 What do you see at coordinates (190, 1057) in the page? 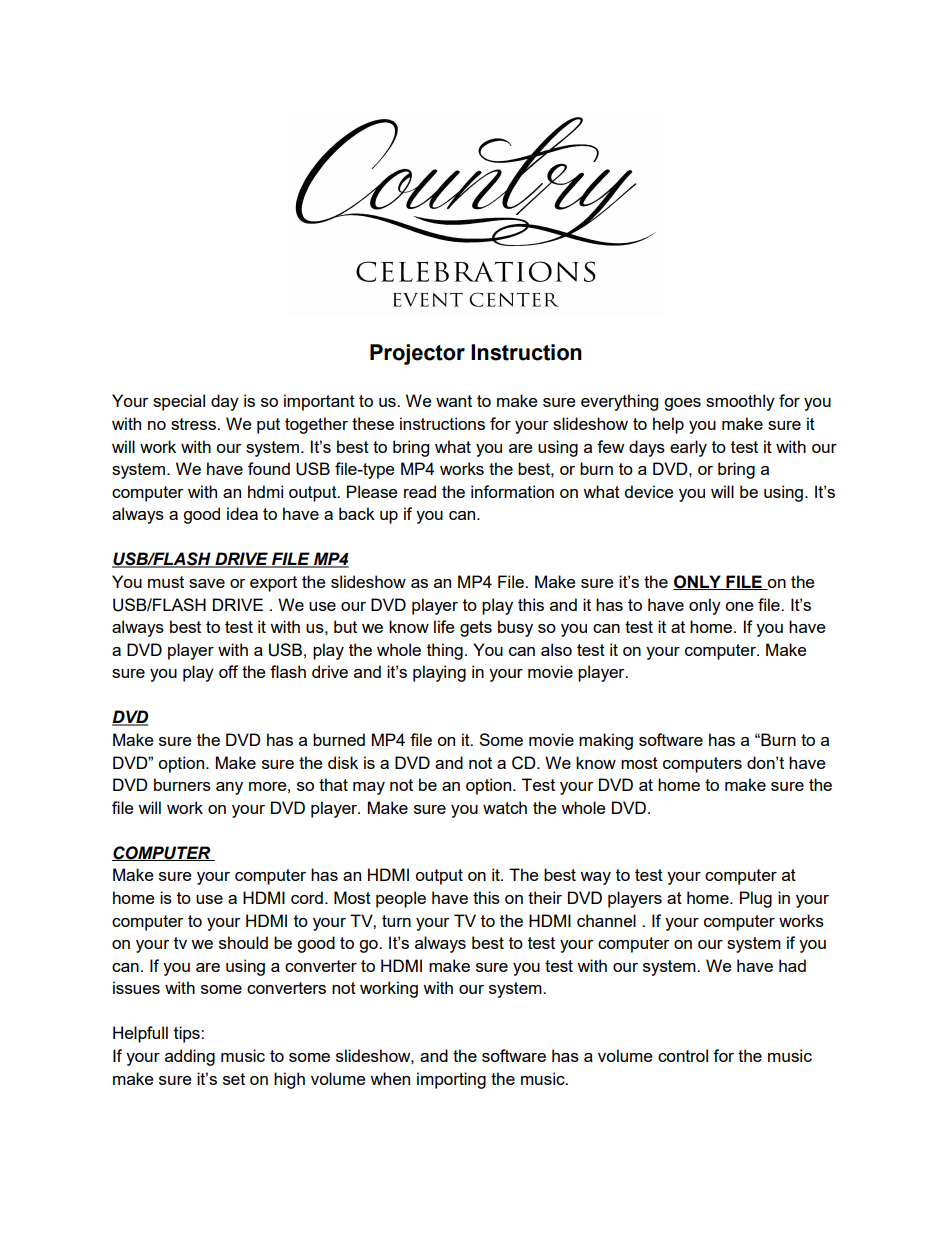
I see `adding` at bounding box center [190, 1057].
